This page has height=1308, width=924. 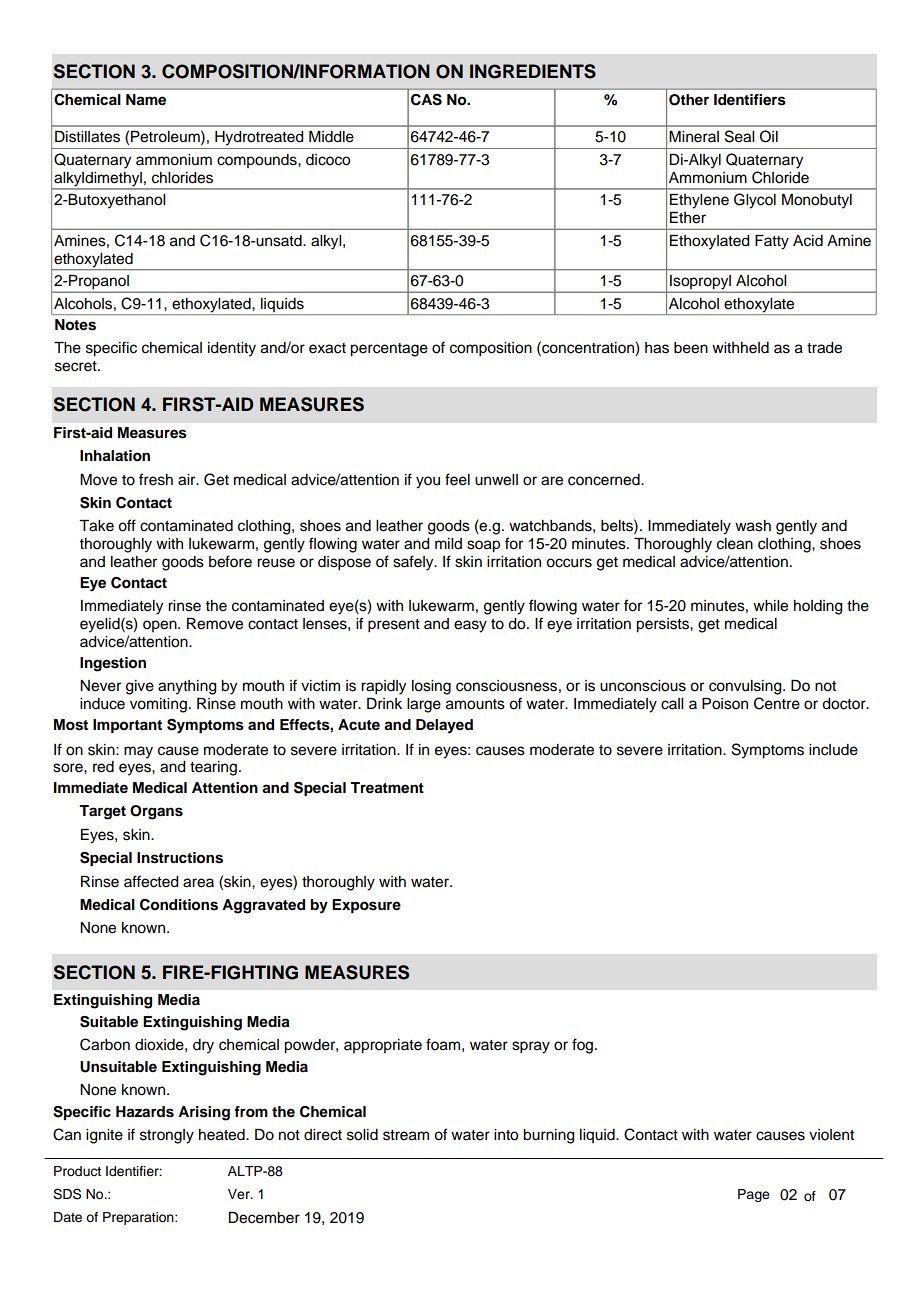 What do you see at coordinates (754, 1195) in the page?
I see `Page` at bounding box center [754, 1195].
